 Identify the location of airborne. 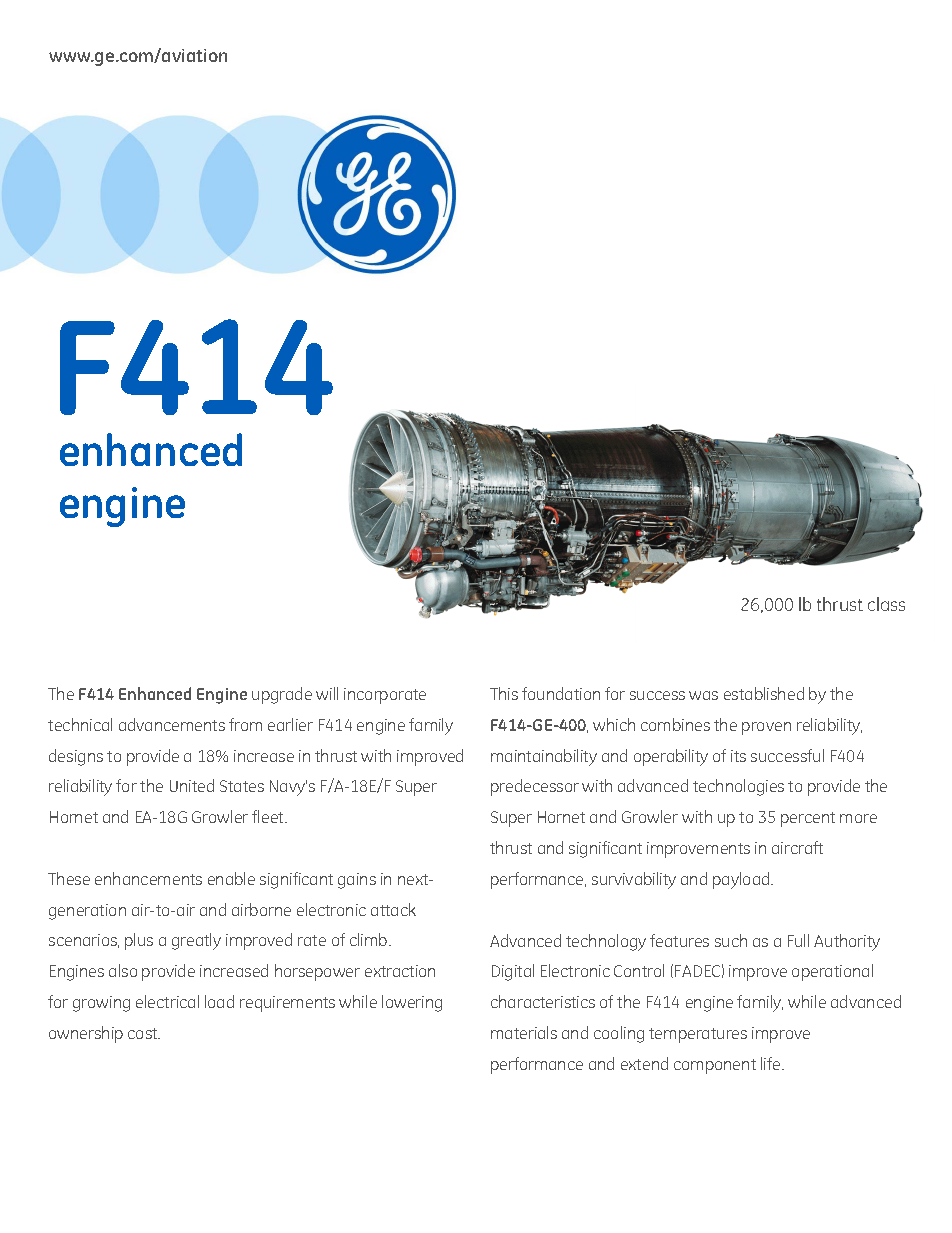
(261, 909).
